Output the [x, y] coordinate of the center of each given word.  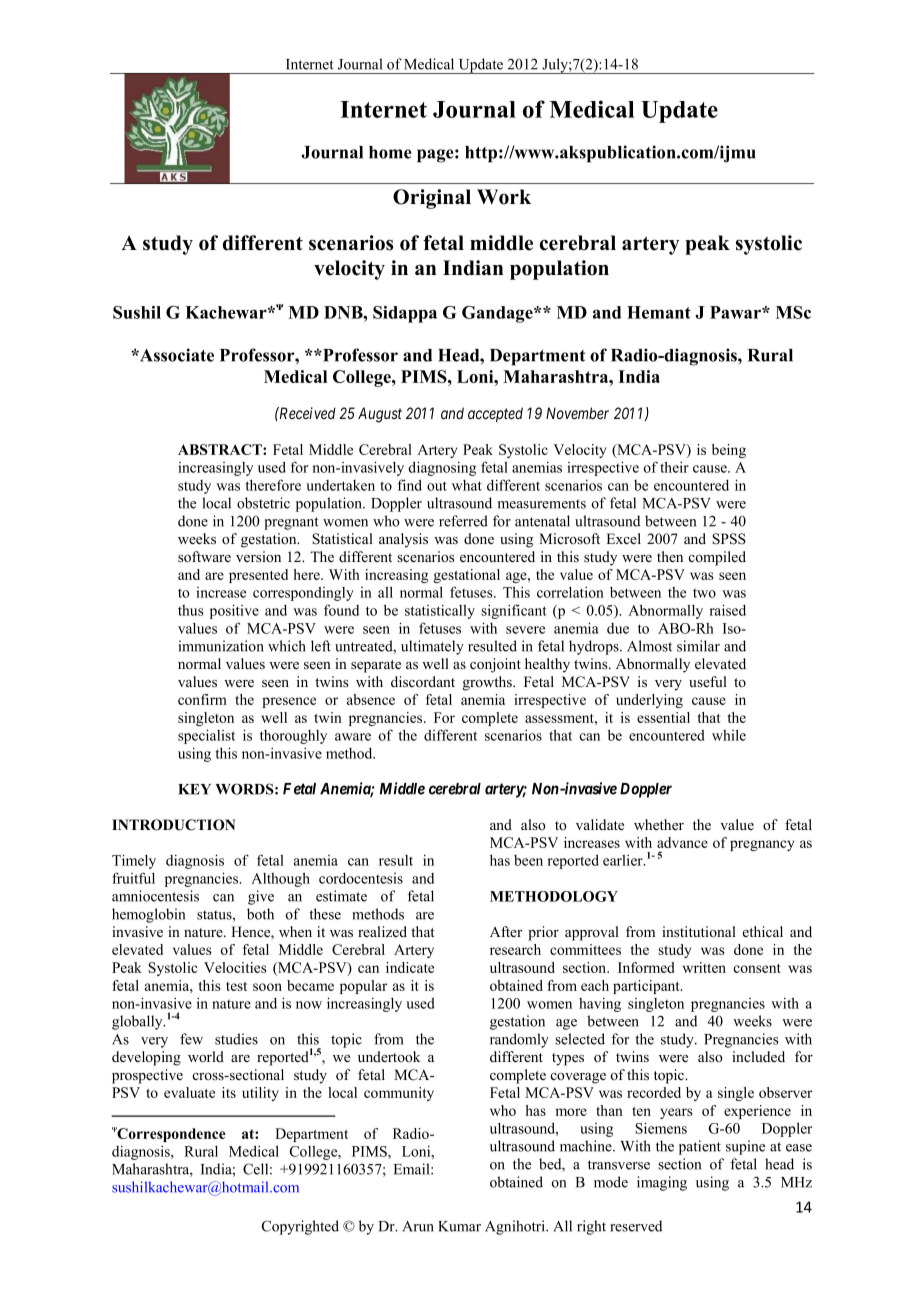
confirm [202, 699]
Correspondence [170, 1134]
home [390, 152]
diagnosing [442, 468]
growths [488, 683]
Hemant [659, 312]
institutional [699, 931]
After [506, 931]
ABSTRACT [221, 449]
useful [708, 681]
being [729, 451]
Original [432, 199]
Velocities [235, 967]
